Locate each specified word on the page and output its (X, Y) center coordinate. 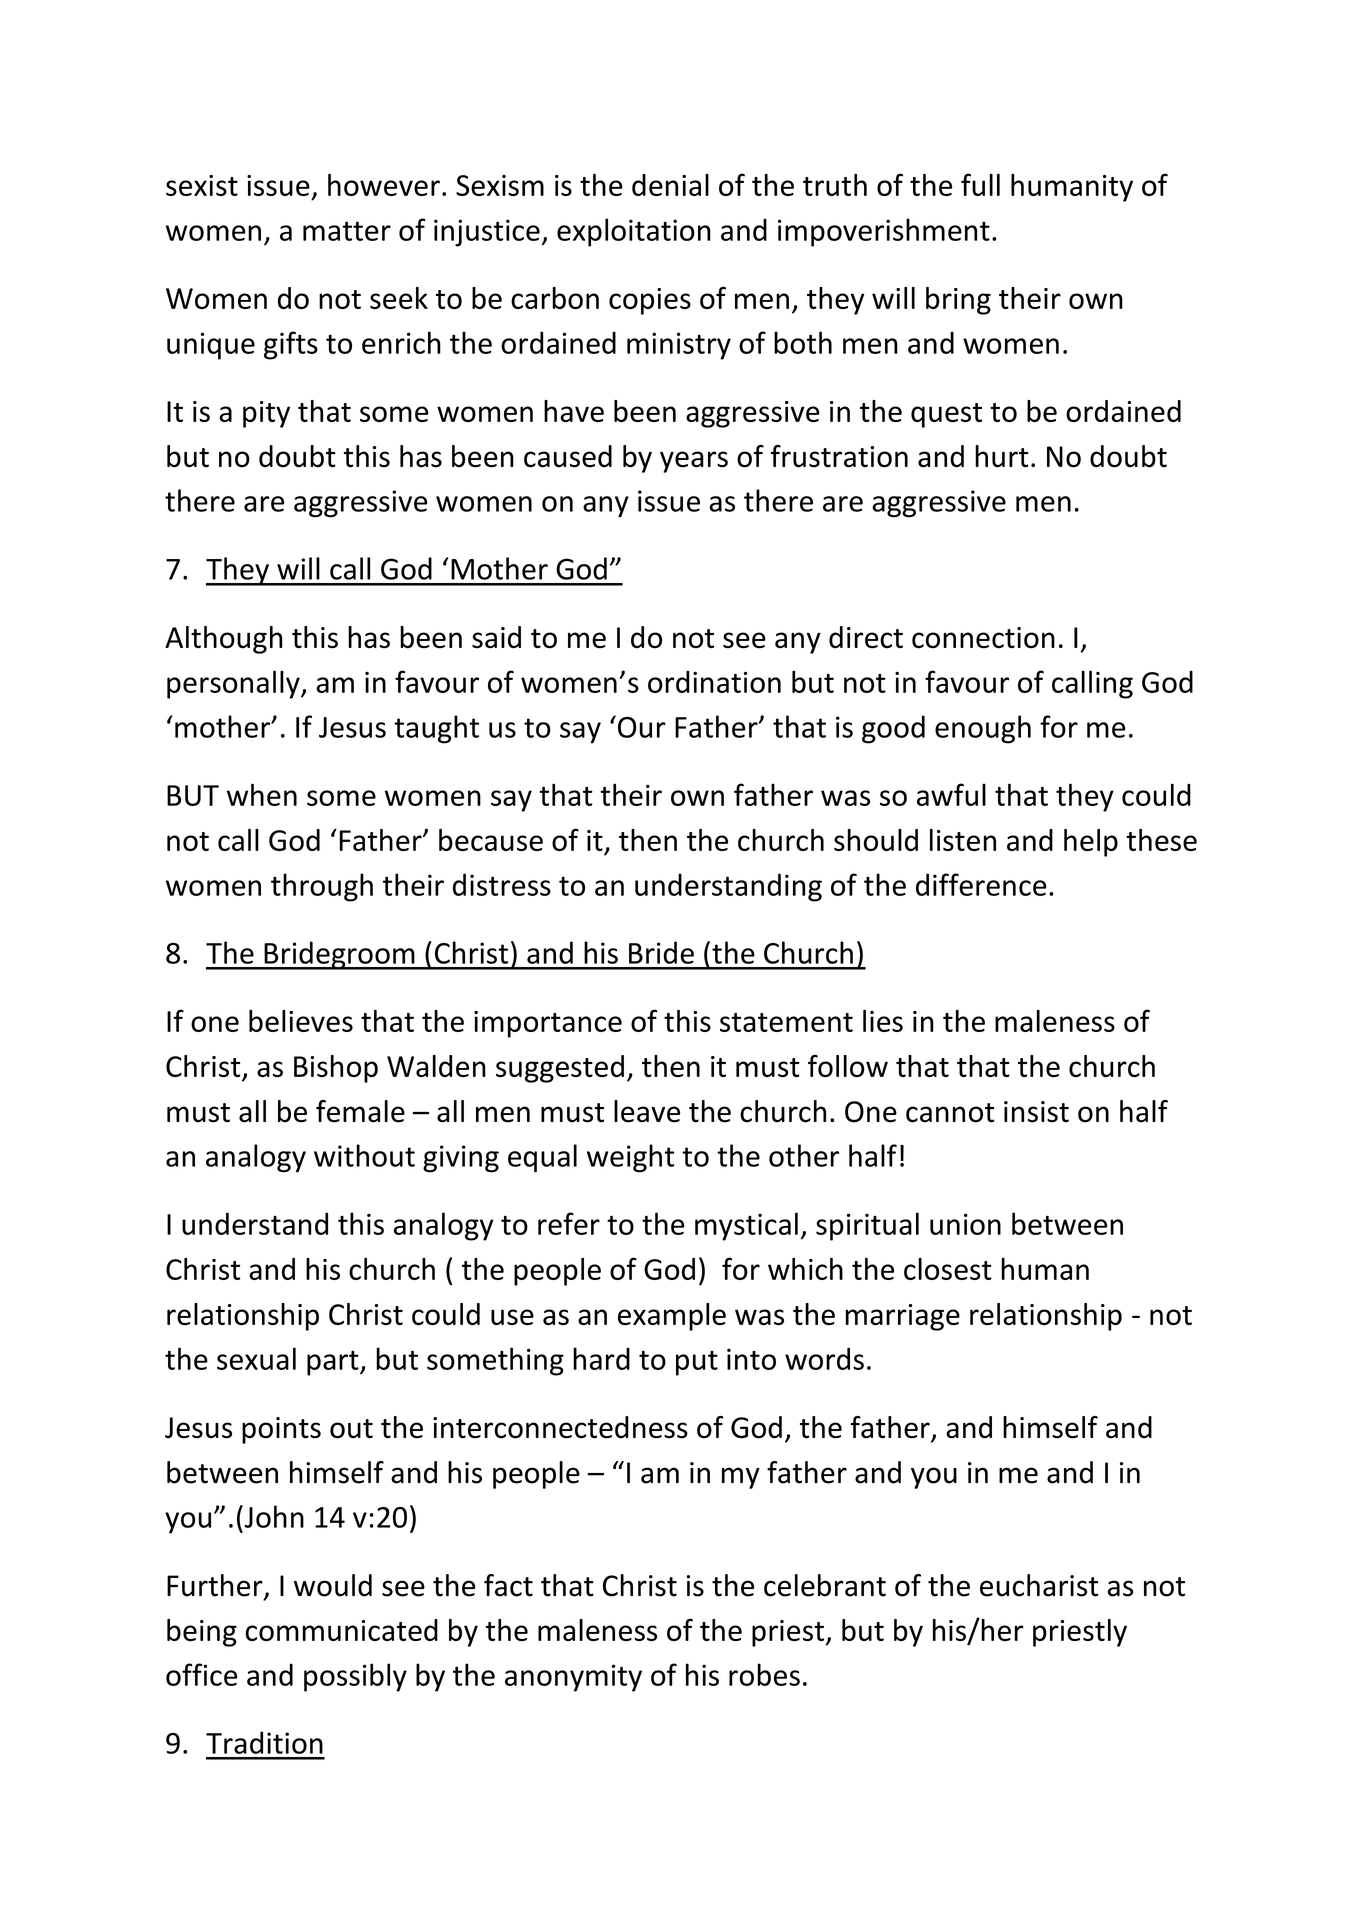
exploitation (634, 232)
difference (981, 884)
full (980, 184)
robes (764, 1674)
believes (301, 1021)
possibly (355, 1677)
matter (347, 231)
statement (786, 1022)
